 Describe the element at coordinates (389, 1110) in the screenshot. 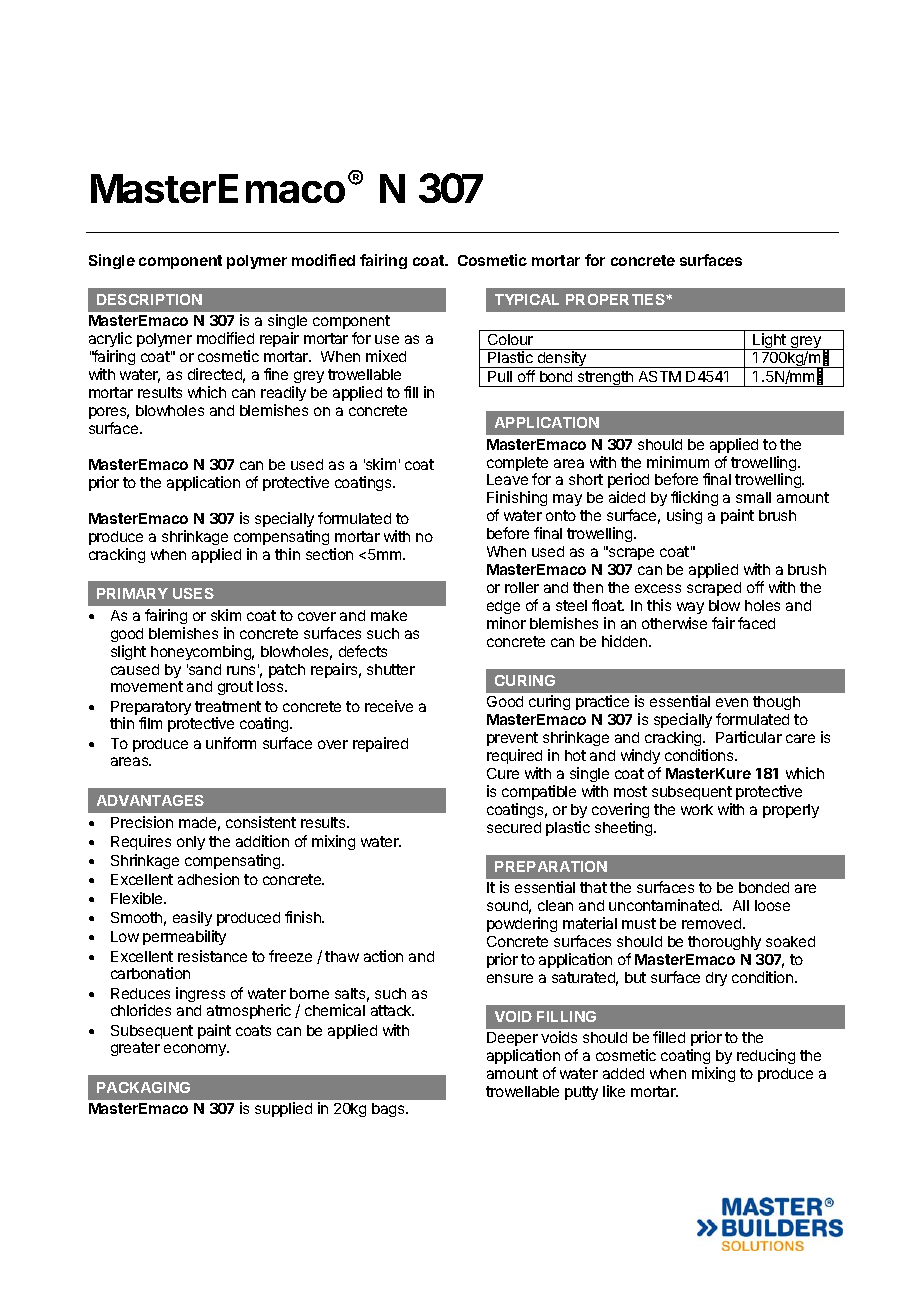

I see `bags` at that location.
